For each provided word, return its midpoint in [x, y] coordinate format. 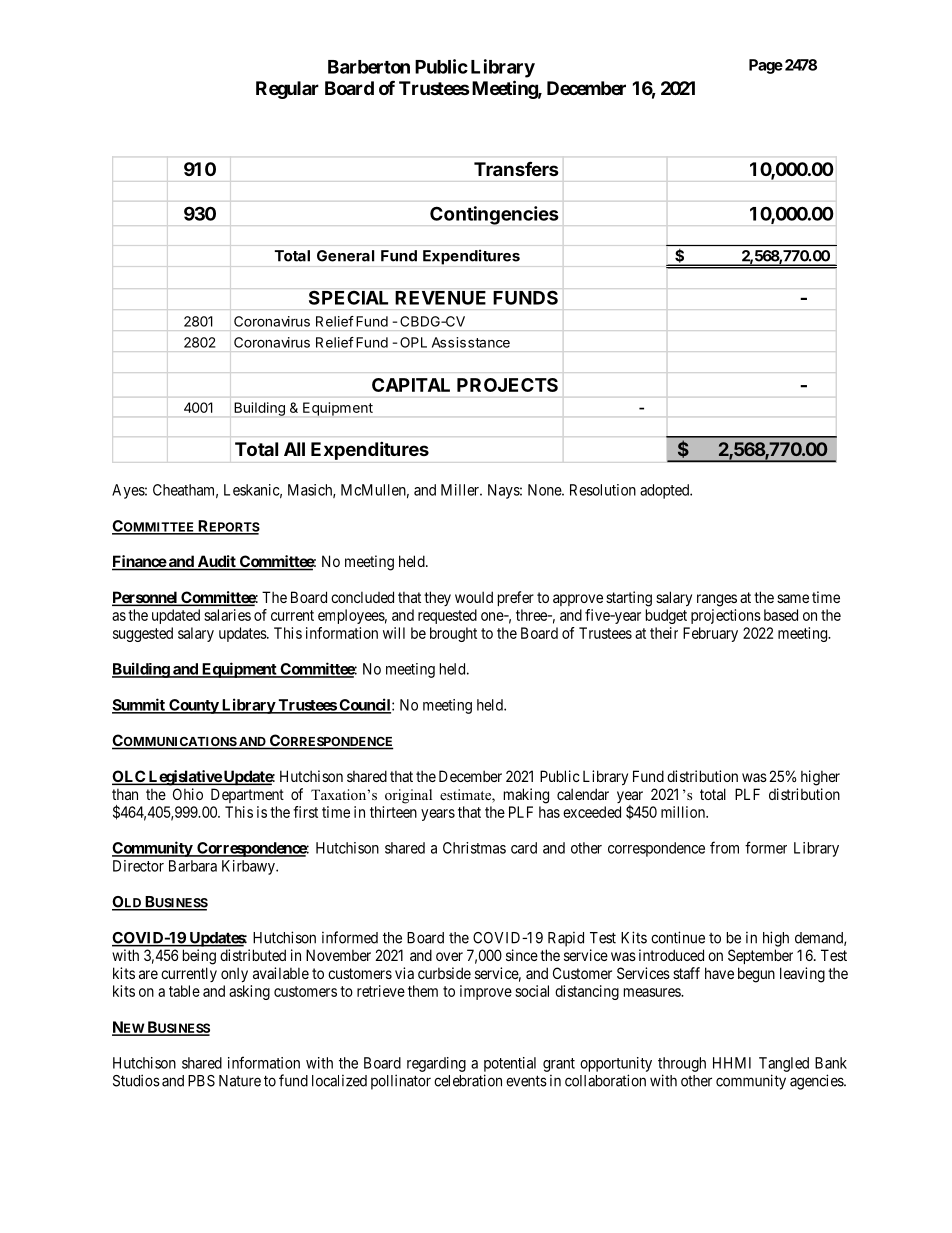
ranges [717, 600]
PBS [201, 1081]
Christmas [474, 848]
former [766, 847]
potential [510, 1064]
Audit [216, 562]
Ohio [188, 794]
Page [766, 66]
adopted [665, 491]
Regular [287, 90]
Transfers [516, 169]
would [474, 597]
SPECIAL [348, 297]
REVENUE [440, 298]
